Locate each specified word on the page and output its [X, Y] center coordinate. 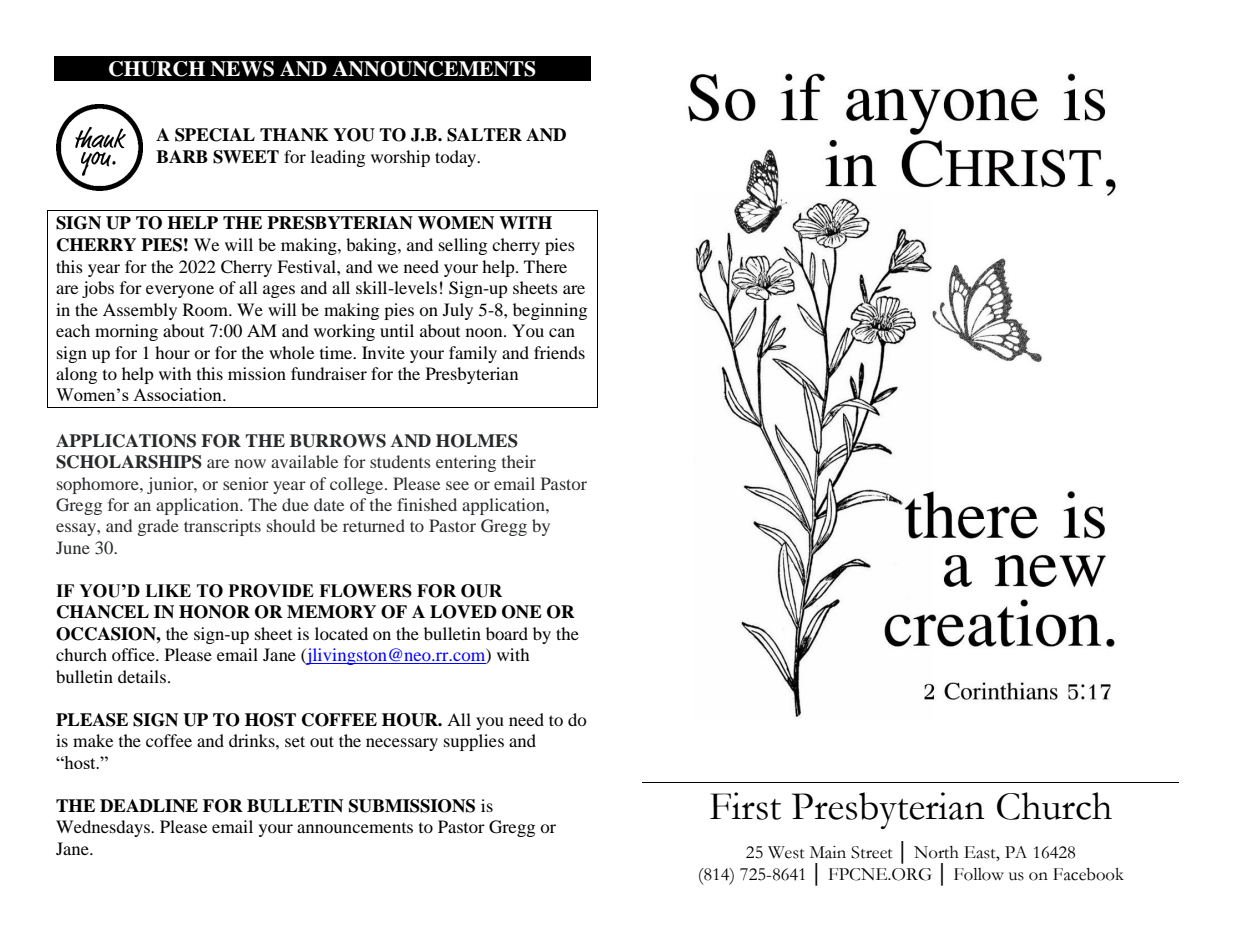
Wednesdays [104, 828]
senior [246, 483]
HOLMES [477, 441]
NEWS [242, 69]
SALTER [484, 135]
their [519, 461]
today [457, 158]
